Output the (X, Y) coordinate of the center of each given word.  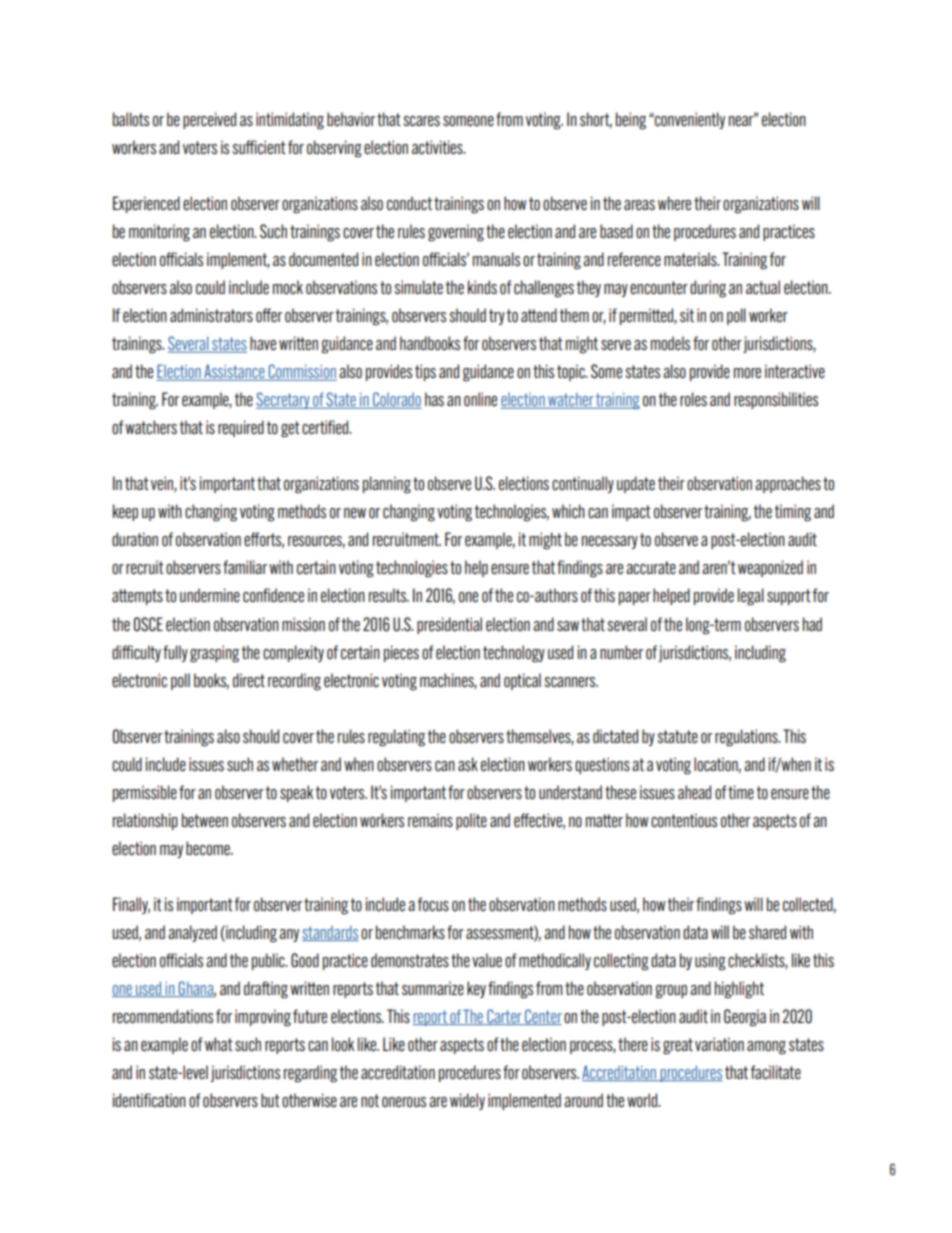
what (219, 1044)
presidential (449, 625)
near (742, 120)
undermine (210, 595)
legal (751, 597)
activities (438, 147)
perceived (209, 120)
